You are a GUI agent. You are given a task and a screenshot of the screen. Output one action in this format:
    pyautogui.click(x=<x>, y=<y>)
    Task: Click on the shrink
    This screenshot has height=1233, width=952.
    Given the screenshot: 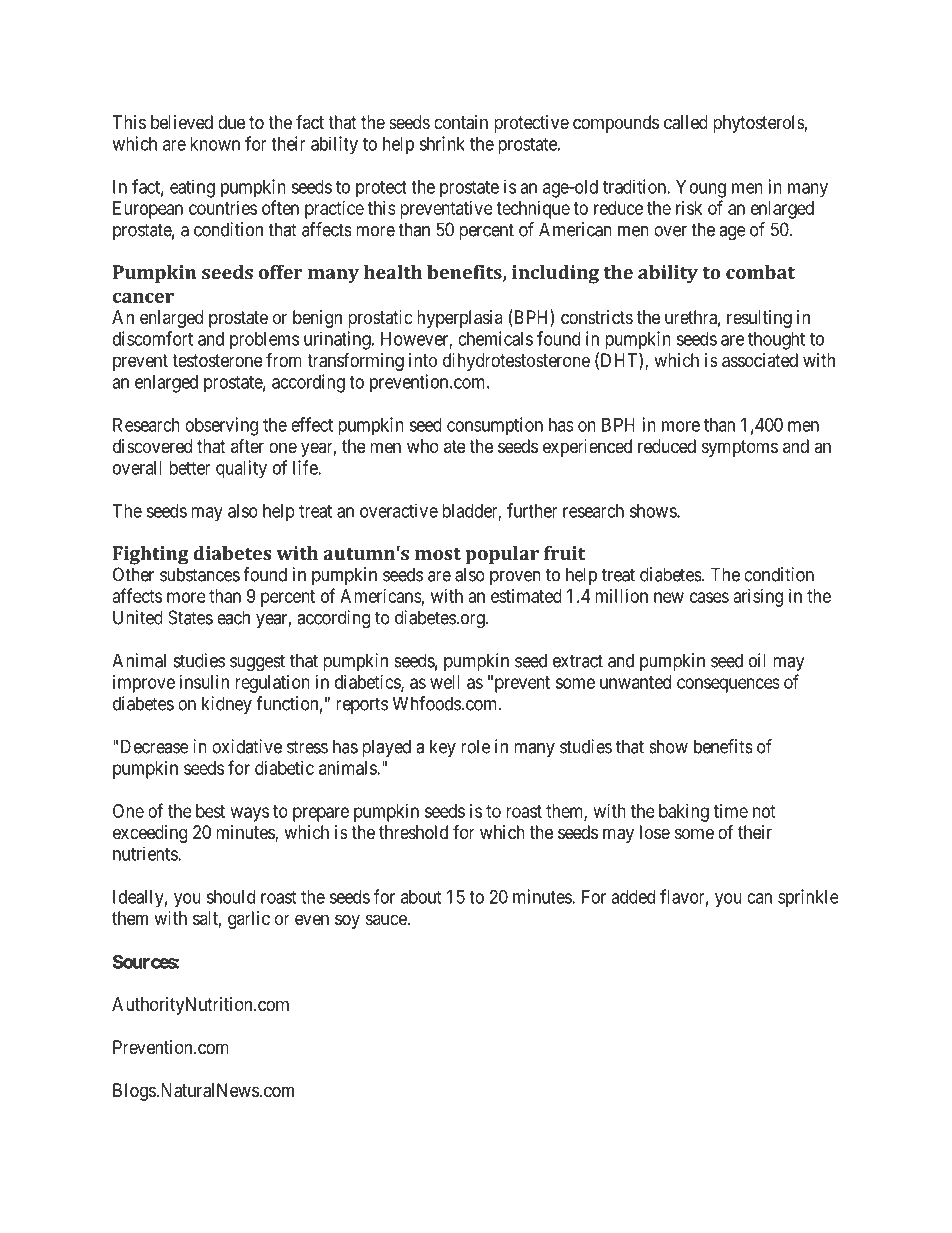 What is the action you would take?
    pyautogui.click(x=442, y=143)
